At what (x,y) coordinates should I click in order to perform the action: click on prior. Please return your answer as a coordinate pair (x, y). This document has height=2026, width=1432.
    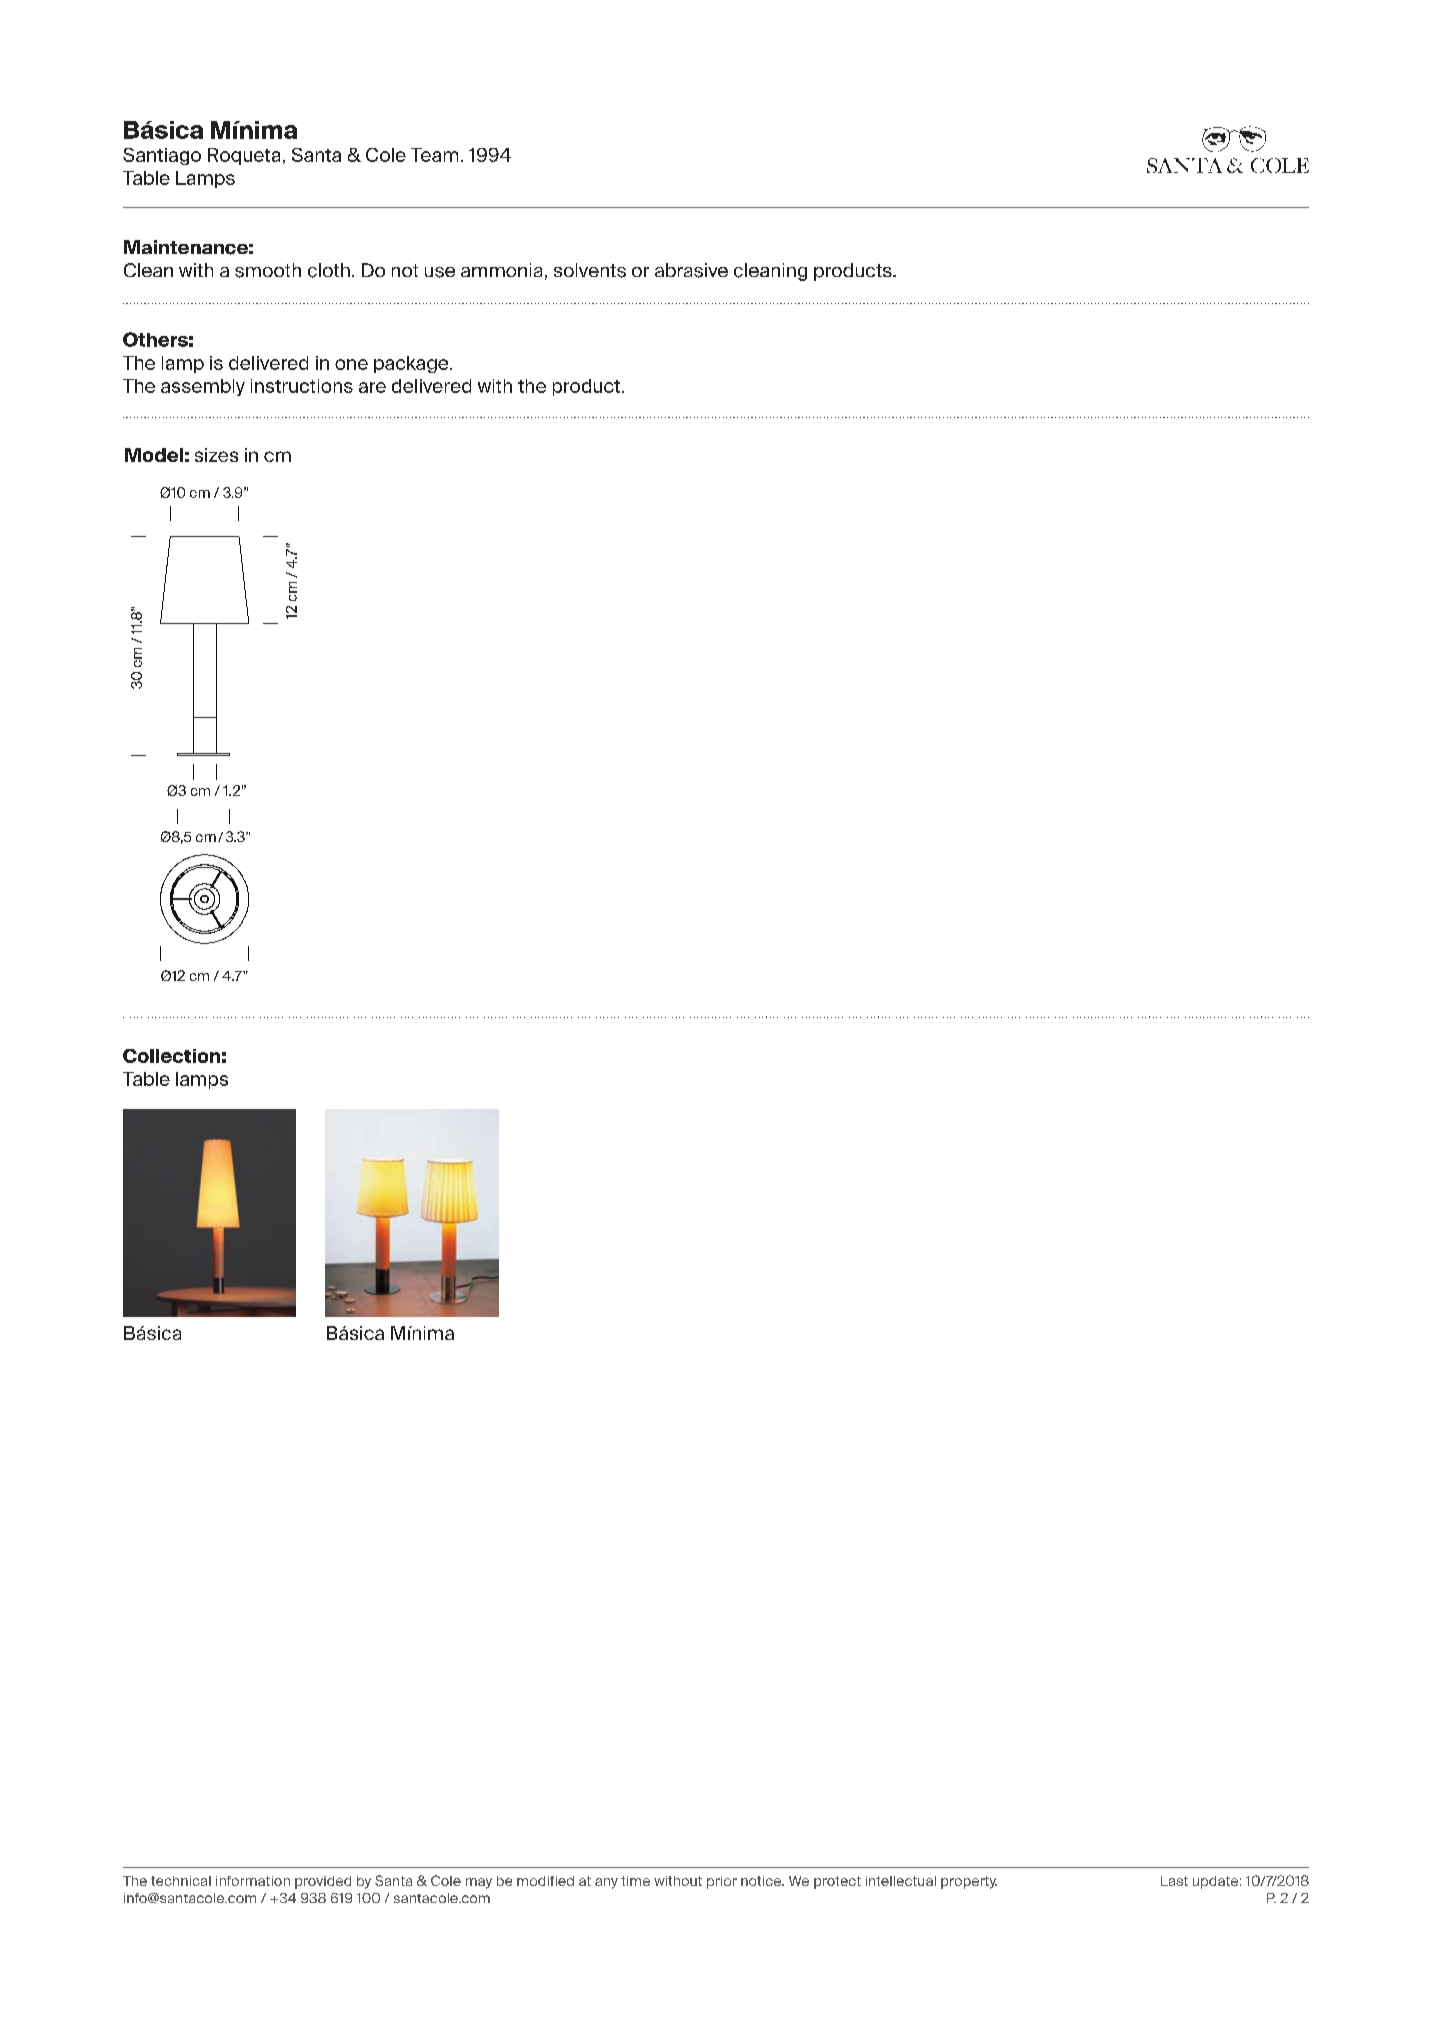
    Looking at the image, I should click on (722, 1882).
